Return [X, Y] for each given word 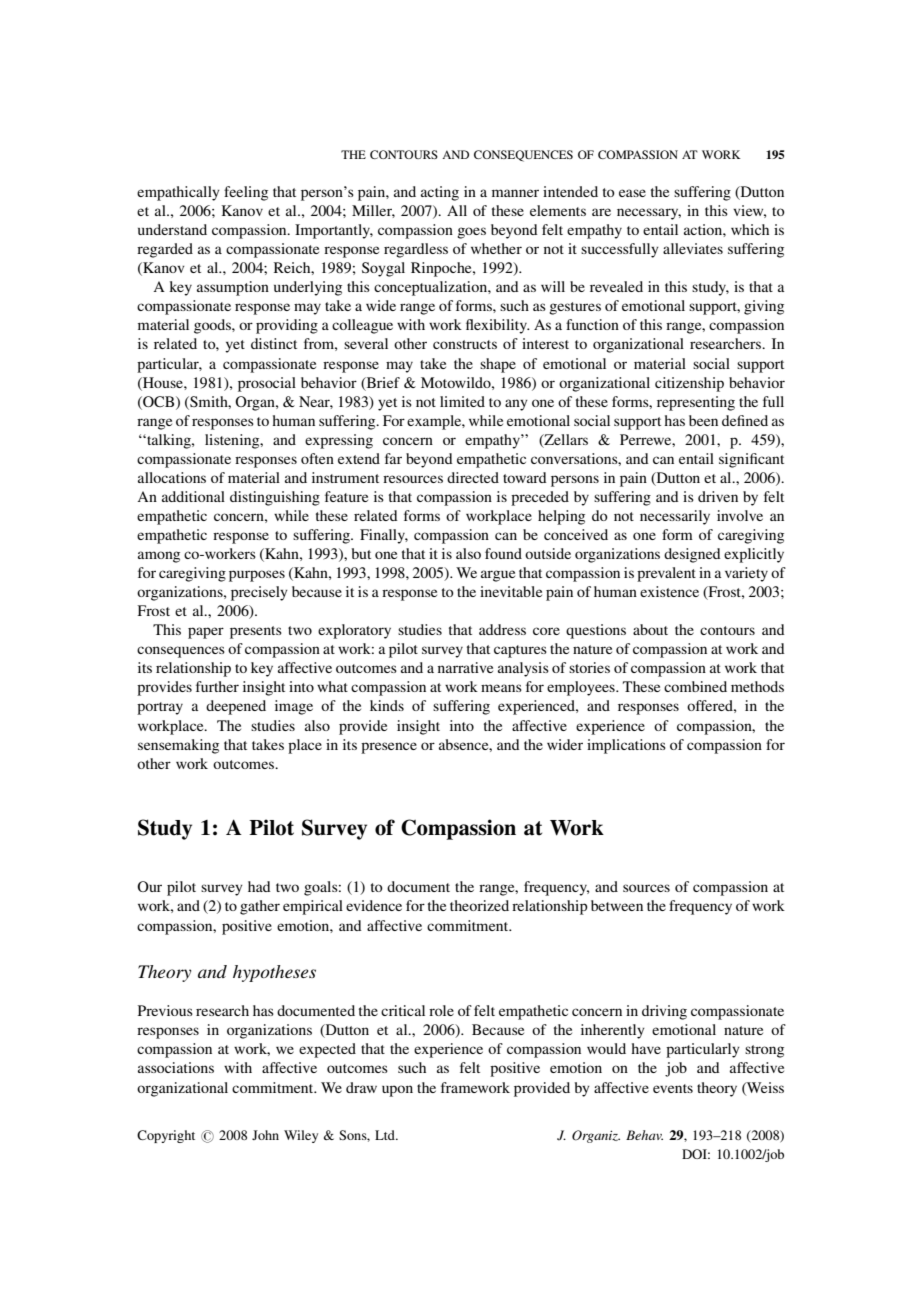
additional [193, 496]
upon [397, 1091]
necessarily [675, 517]
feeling [246, 193]
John [265, 1135]
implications [626, 746]
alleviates [693, 248]
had [259, 886]
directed [473, 477]
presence [389, 748]
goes [471, 233]
